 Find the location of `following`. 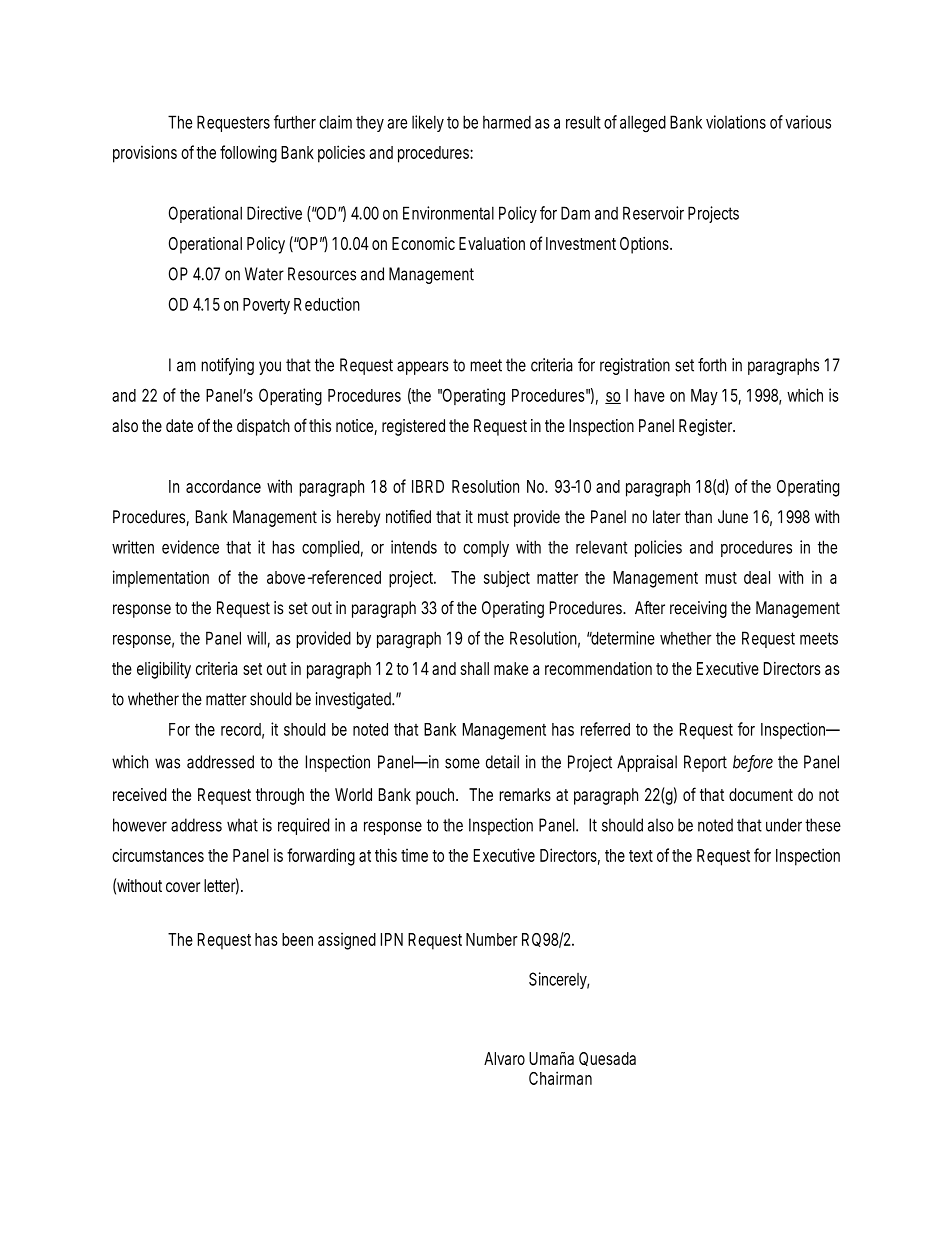

following is located at coordinates (248, 154).
